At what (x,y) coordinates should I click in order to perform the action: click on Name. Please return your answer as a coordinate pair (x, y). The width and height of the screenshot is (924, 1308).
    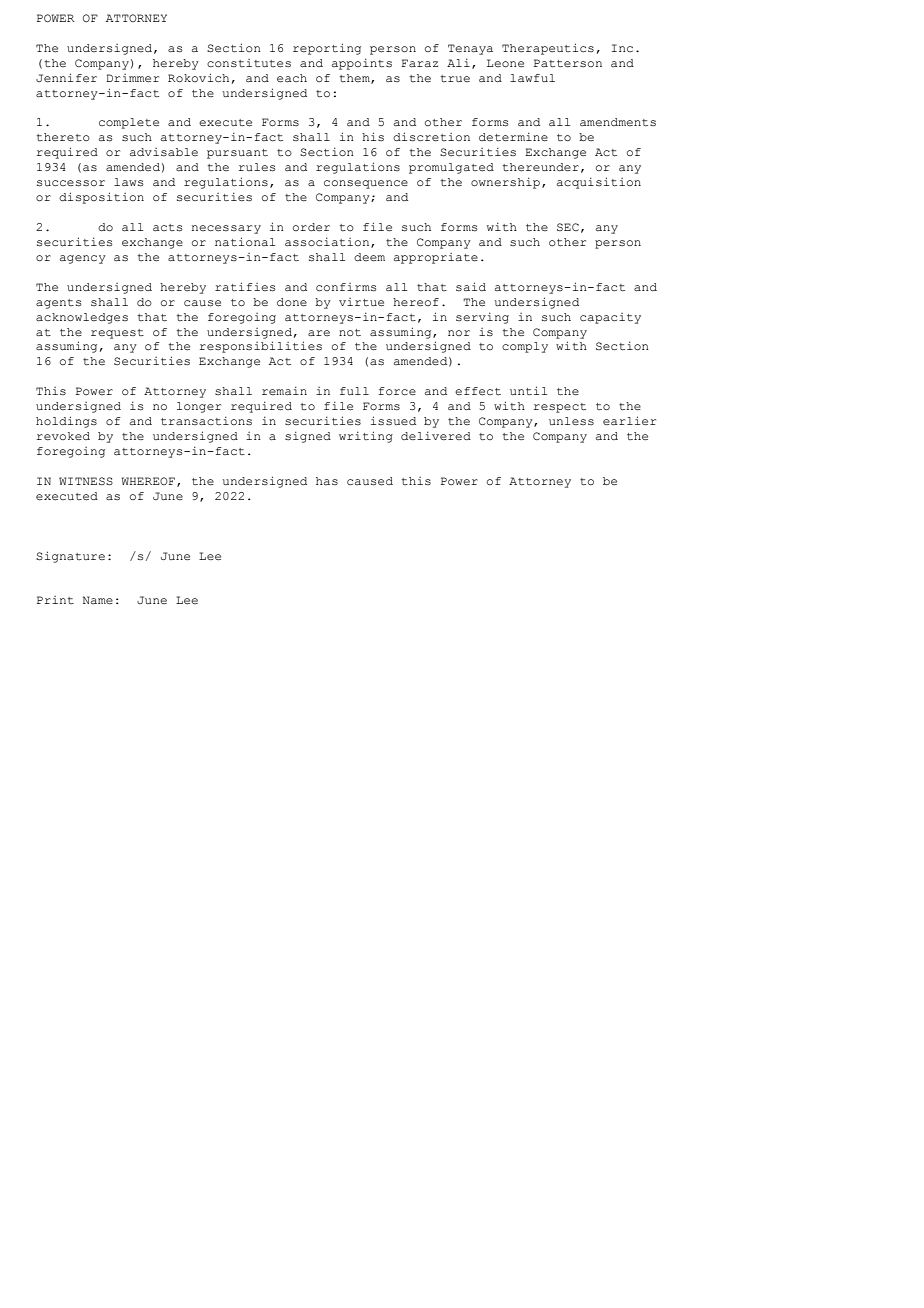
    Looking at the image, I should click on (98, 600).
